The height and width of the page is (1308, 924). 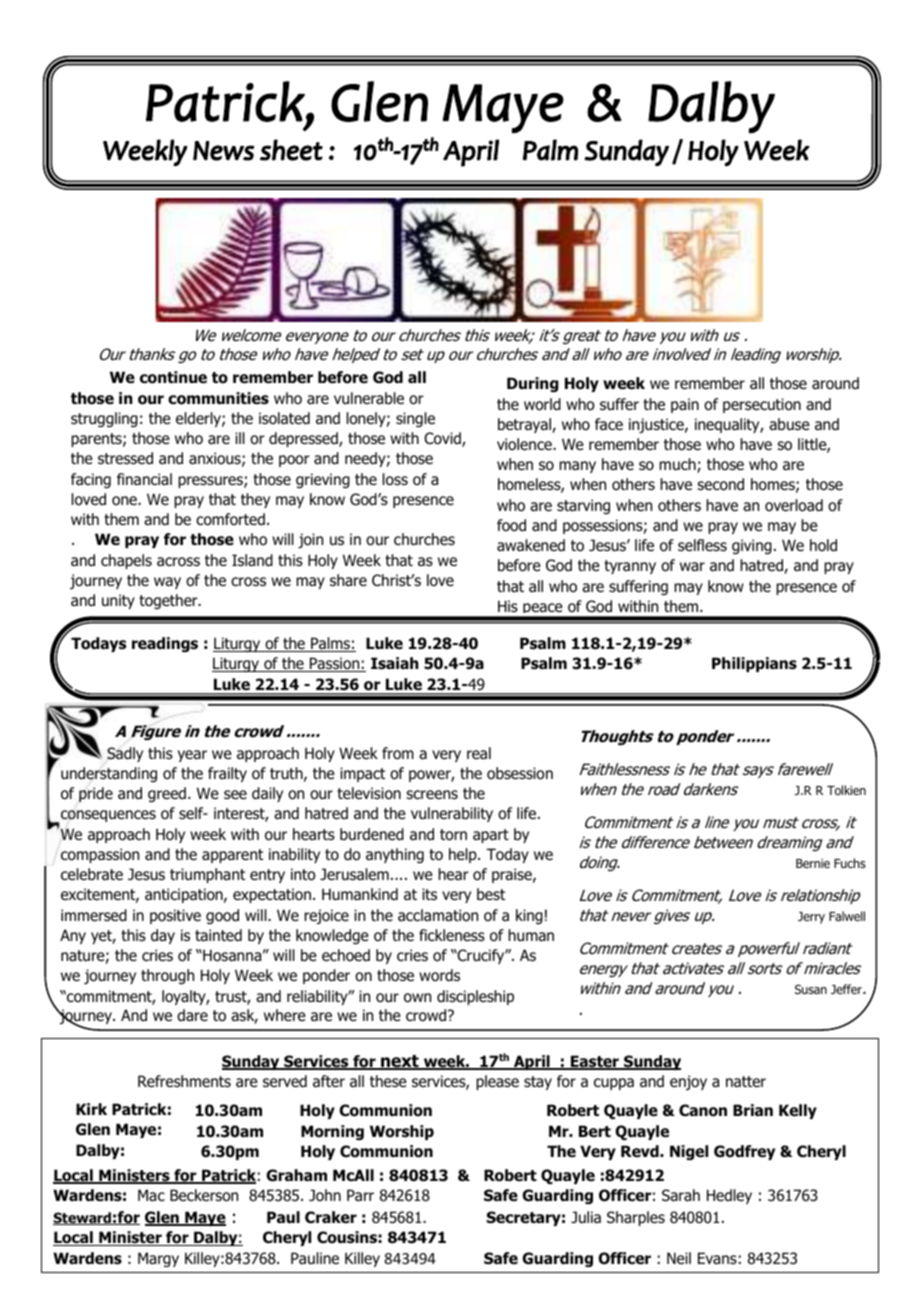 What do you see at coordinates (762, 405) in the page?
I see `persecution` at bounding box center [762, 405].
